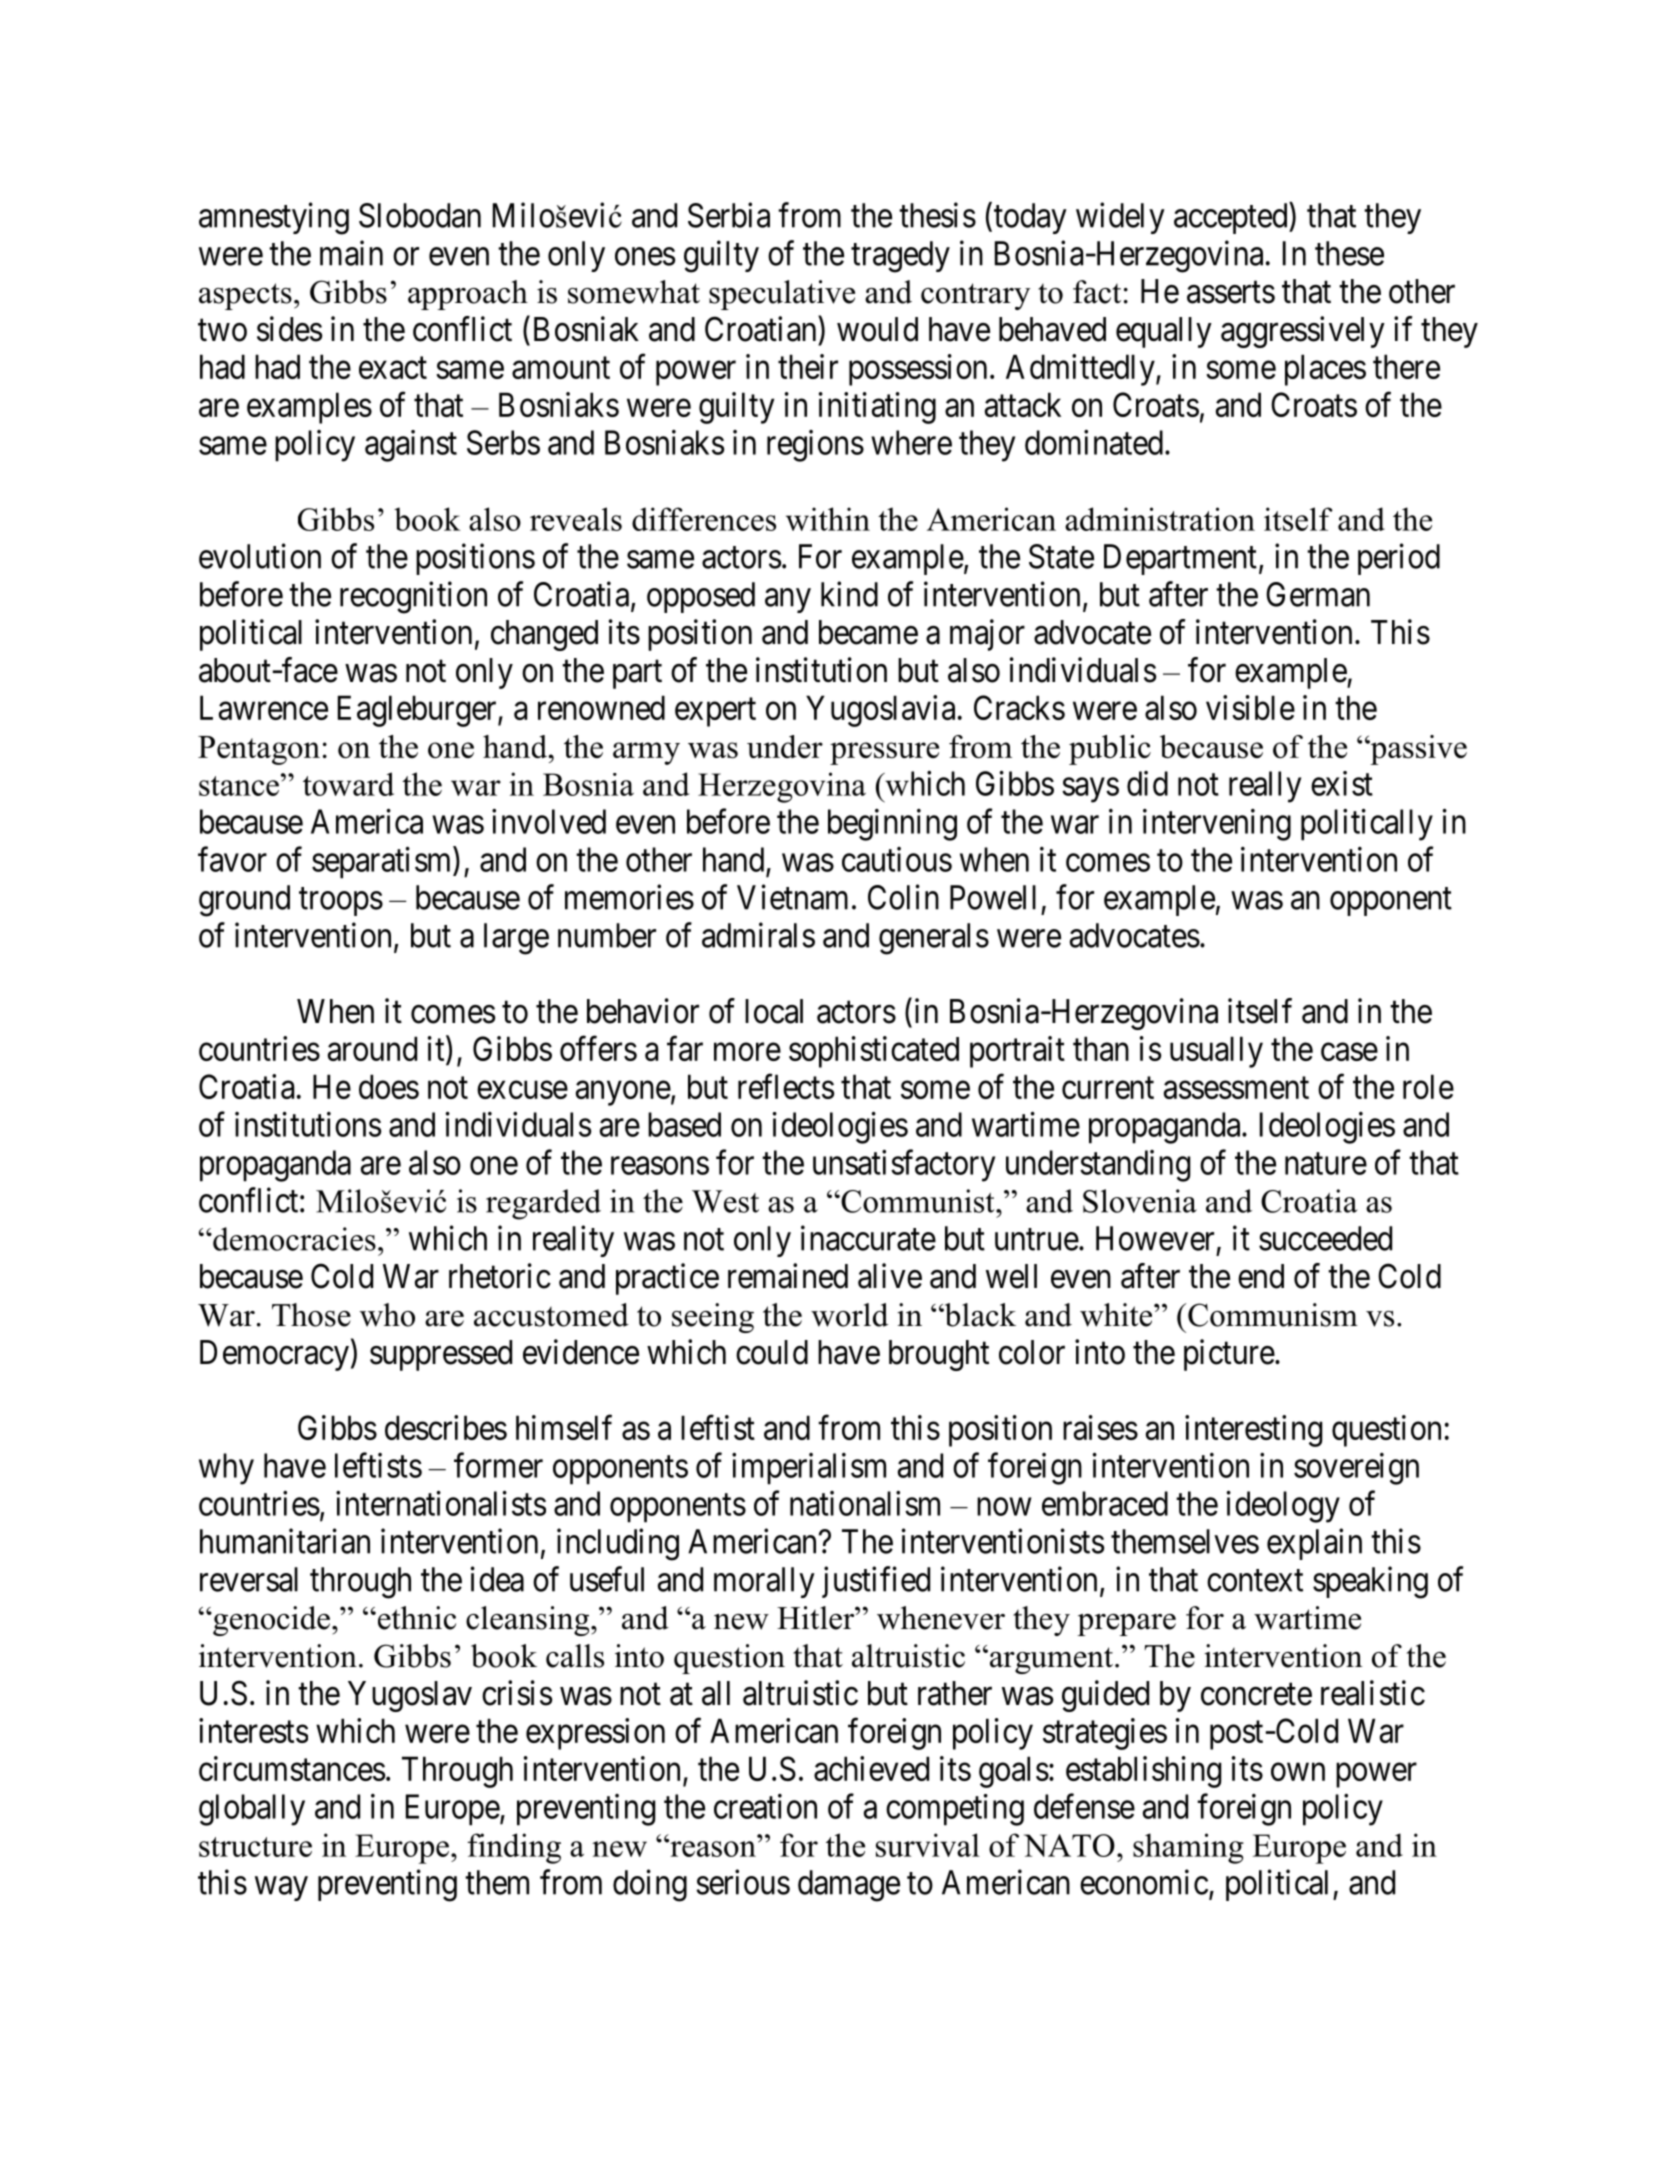  What do you see at coordinates (420, 215) in the image?
I see `Slobodan` at bounding box center [420, 215].
